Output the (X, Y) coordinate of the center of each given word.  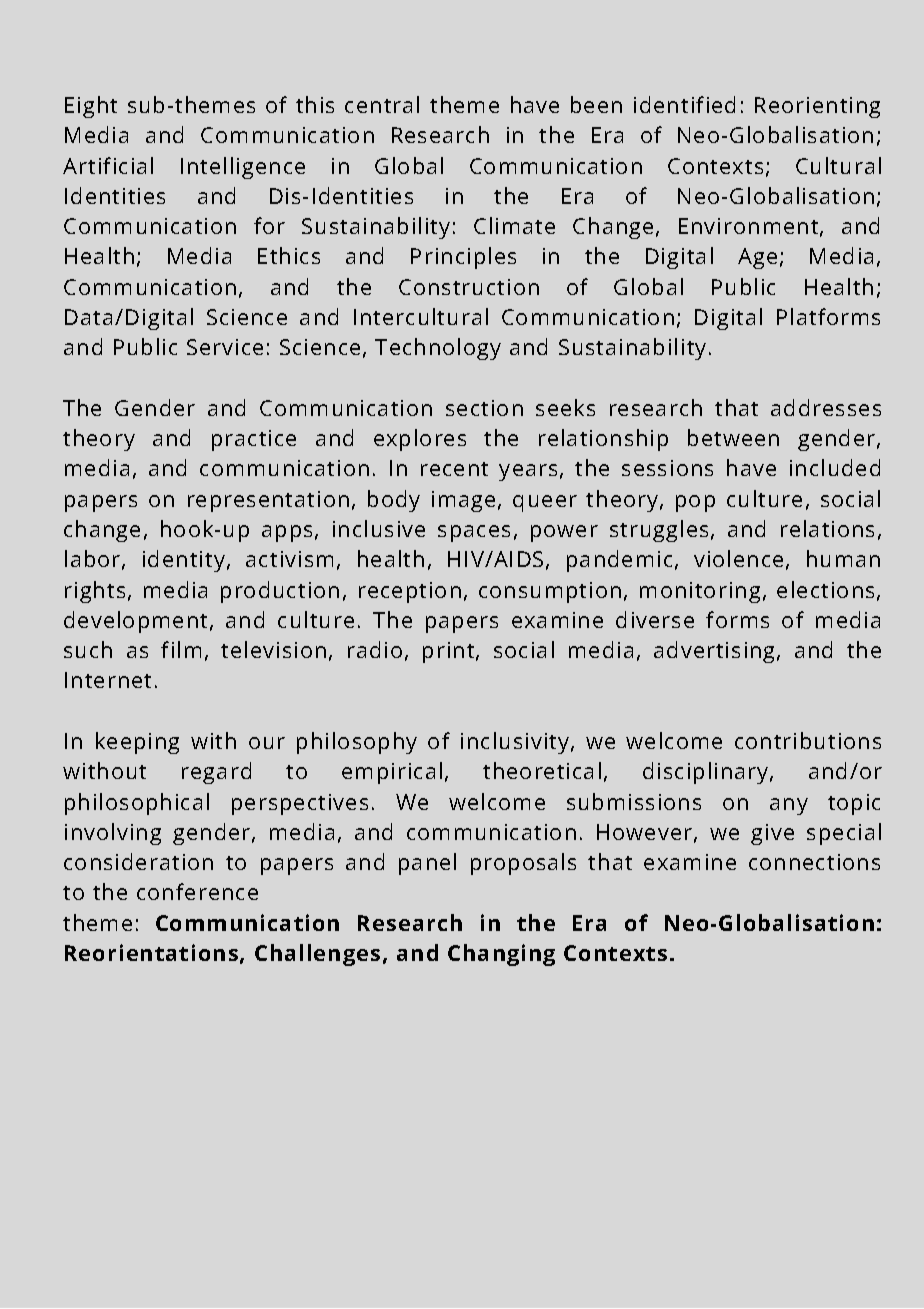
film (181, 649)
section (484, 408)
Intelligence (243, 168)
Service (225, 347)
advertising (716, 652)
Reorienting (817, 107)
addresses (826, 407)
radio (375, 649)
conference (197, 891)
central (382, 104)
